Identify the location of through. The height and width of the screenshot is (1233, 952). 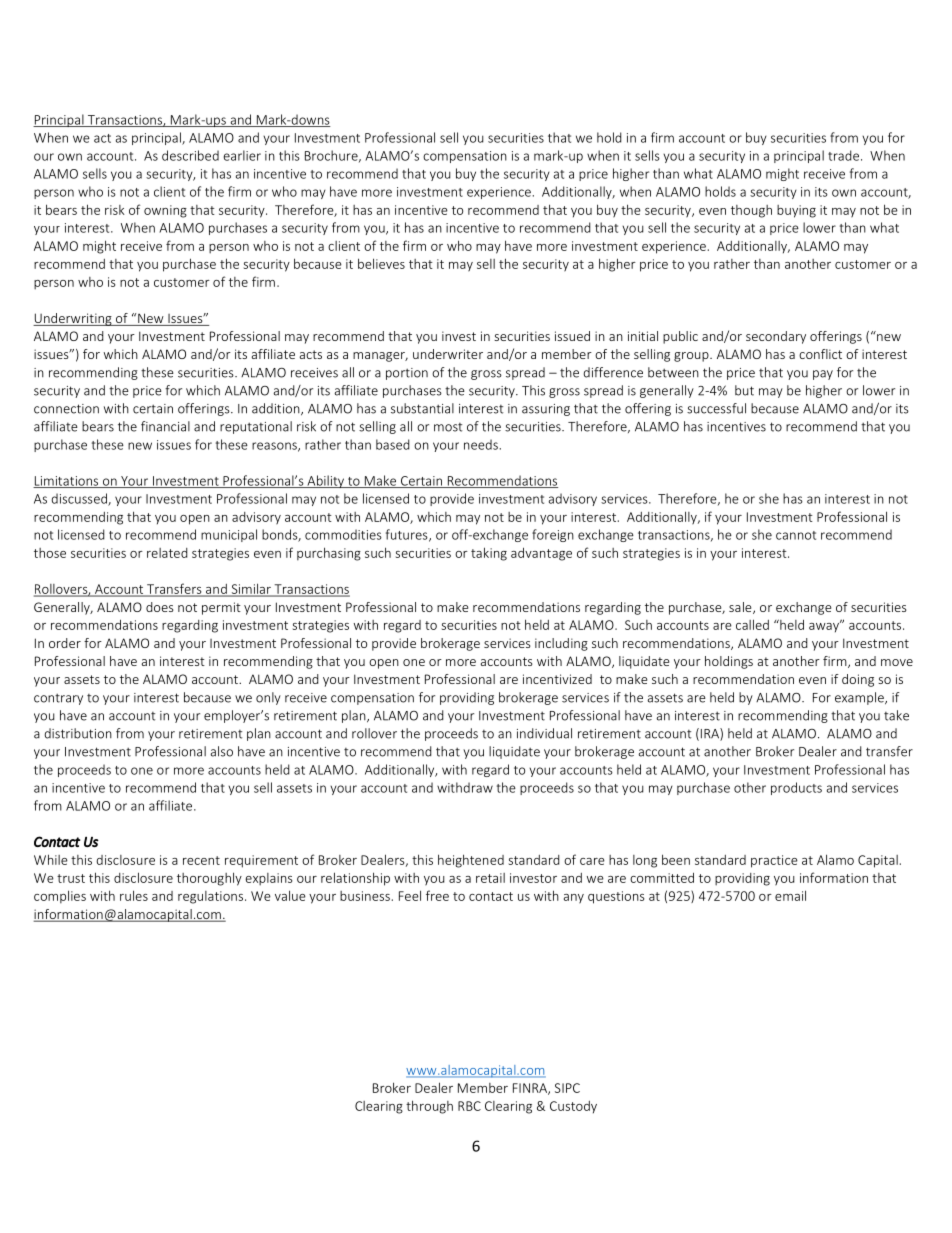
(429, 1107).
